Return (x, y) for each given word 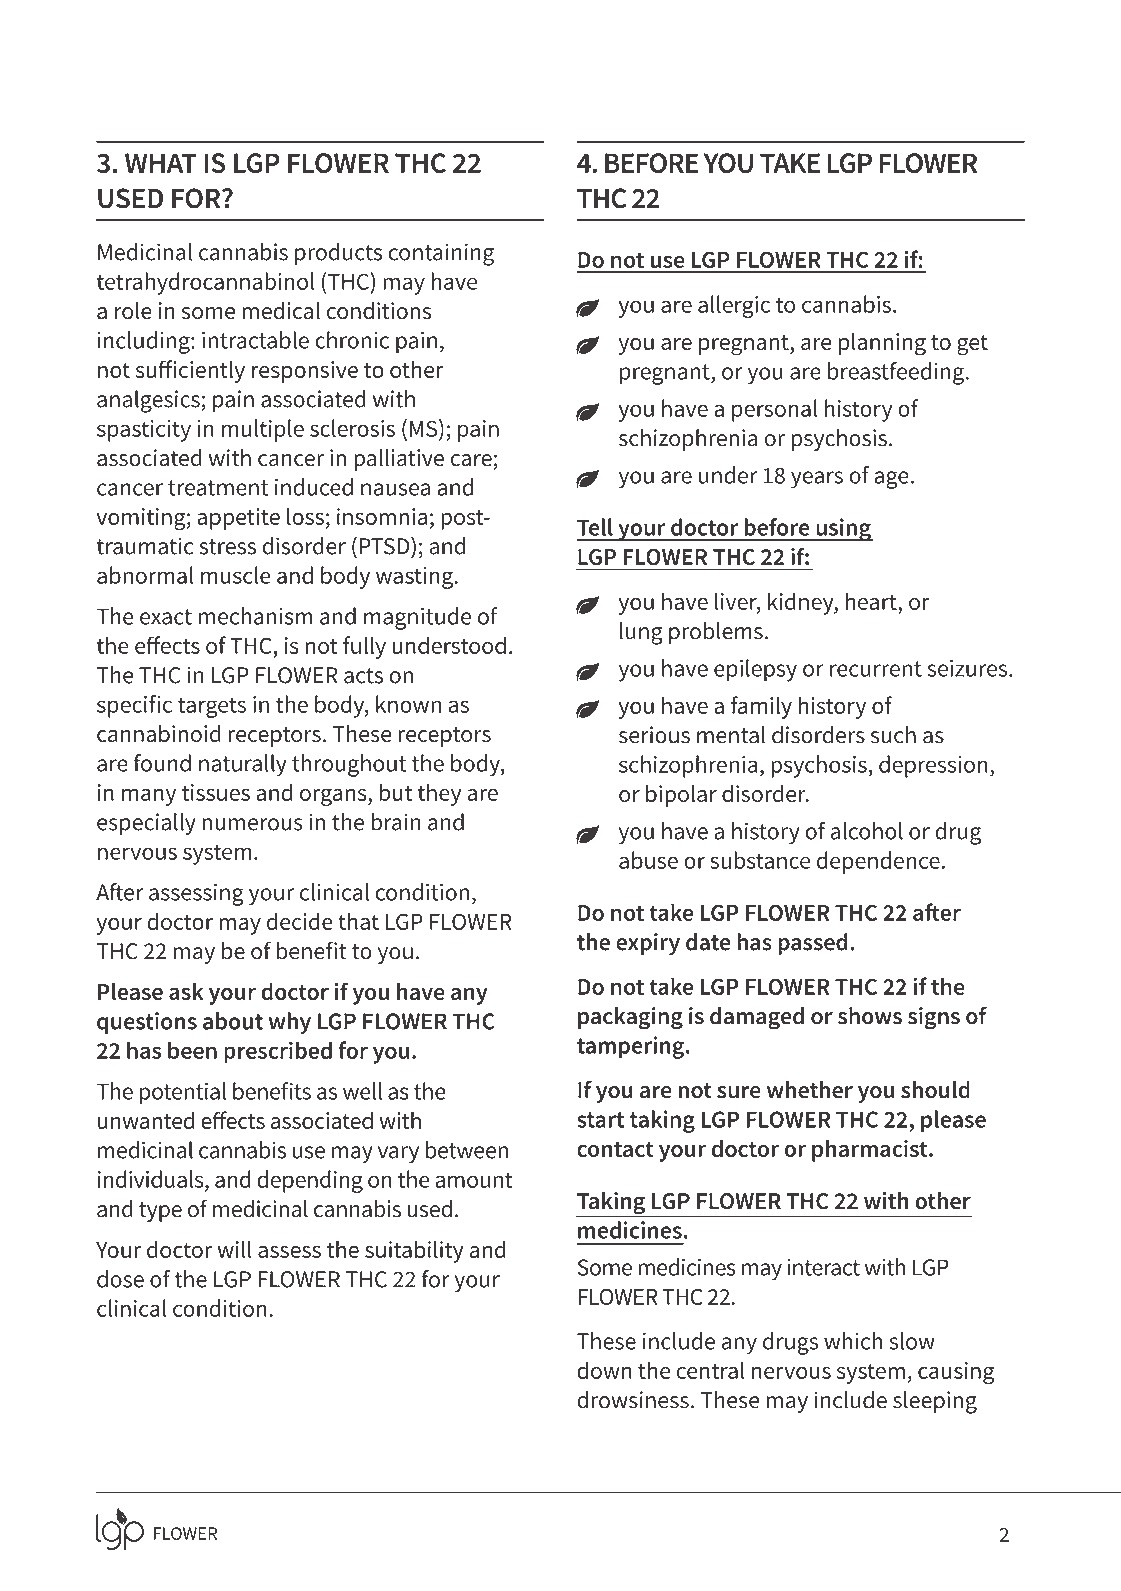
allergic (734, 306)
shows (870, 1016)
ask (186, 991)
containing (441, 254)
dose (120, 1279)
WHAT (161, 163)
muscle (236, 575)
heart (871, 601)
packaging (630, 1018)
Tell (595, 527)
